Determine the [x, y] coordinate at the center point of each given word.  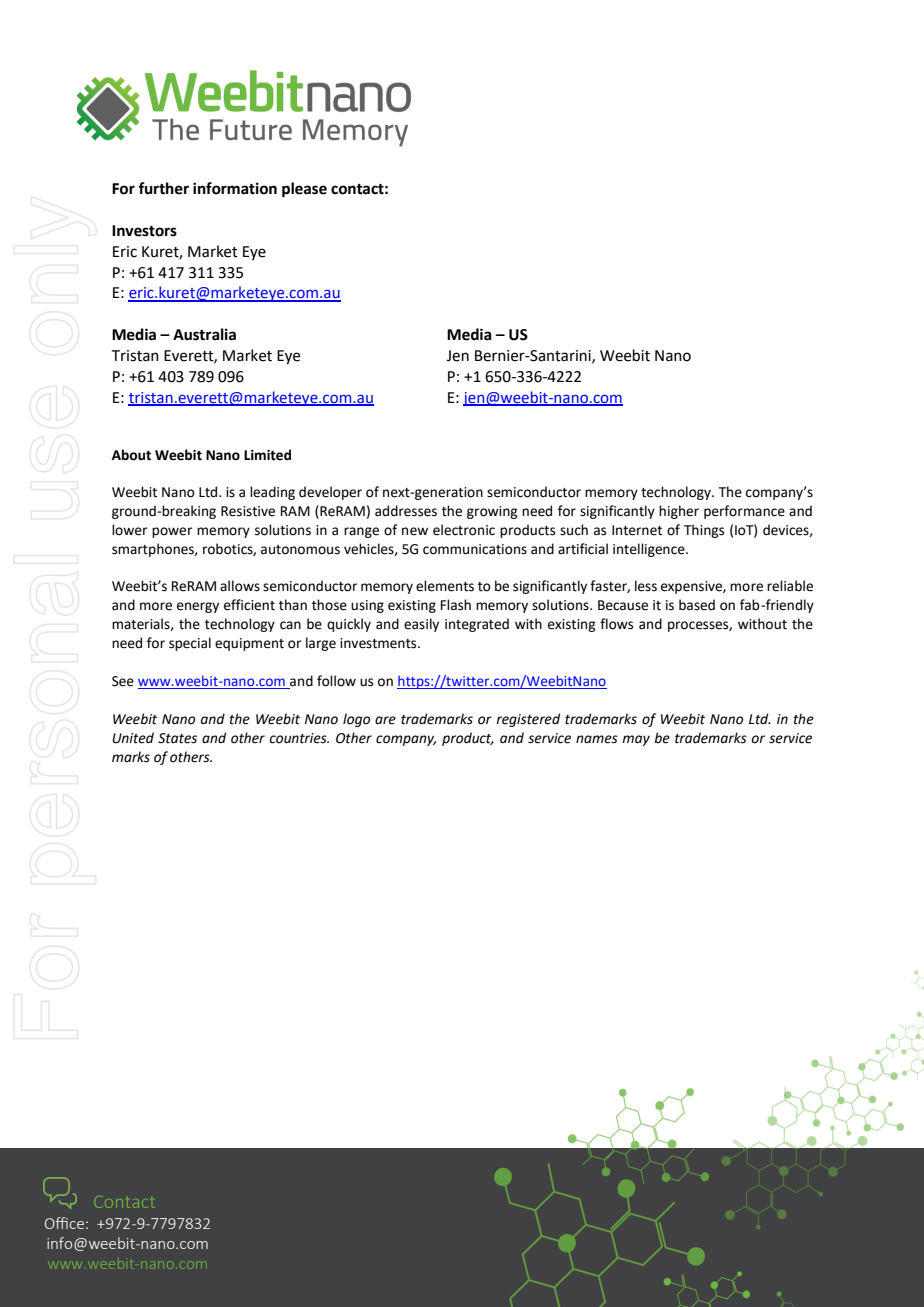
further [163, 188]
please [304, 190]
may [636, 740]
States [177, 738]
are [385, 720]
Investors [144, 231]
